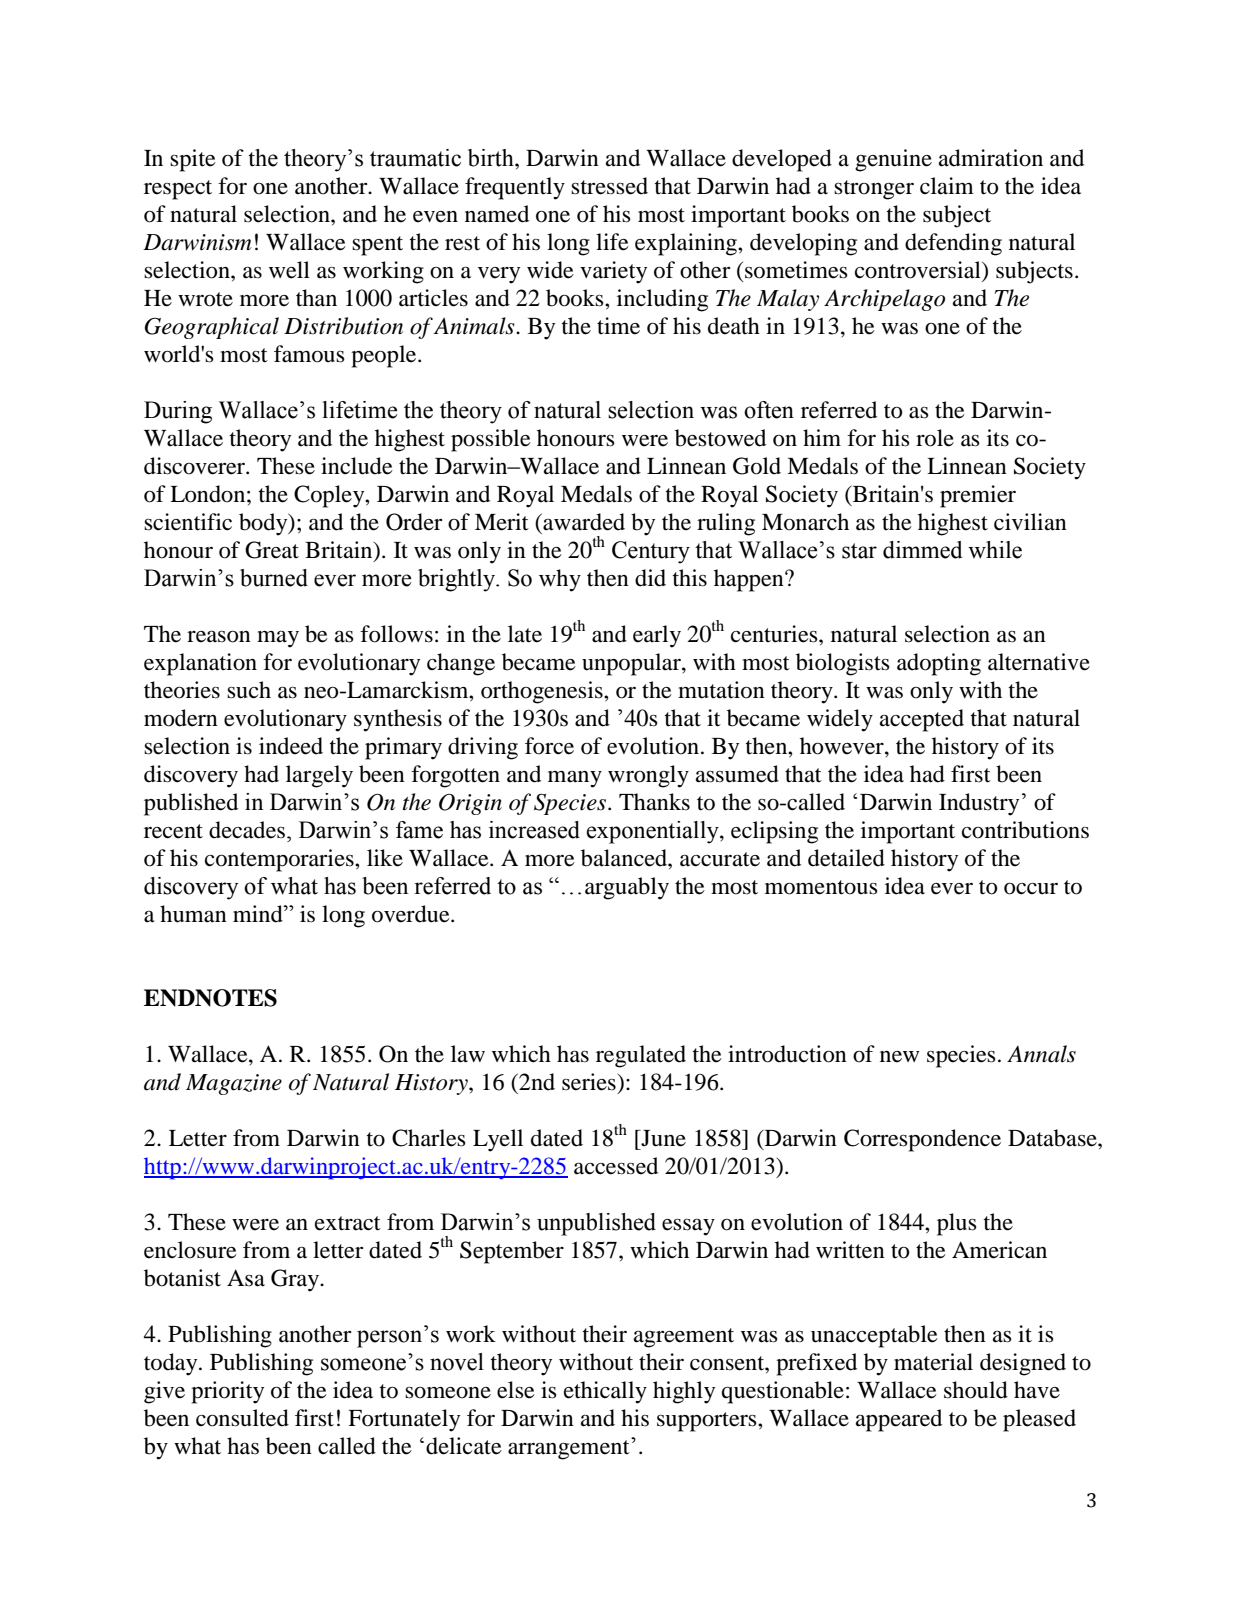 The image size is (1241, 1607). Describe the element at coordinates (242, 1418) in the page. I see `consulted` at that location.
